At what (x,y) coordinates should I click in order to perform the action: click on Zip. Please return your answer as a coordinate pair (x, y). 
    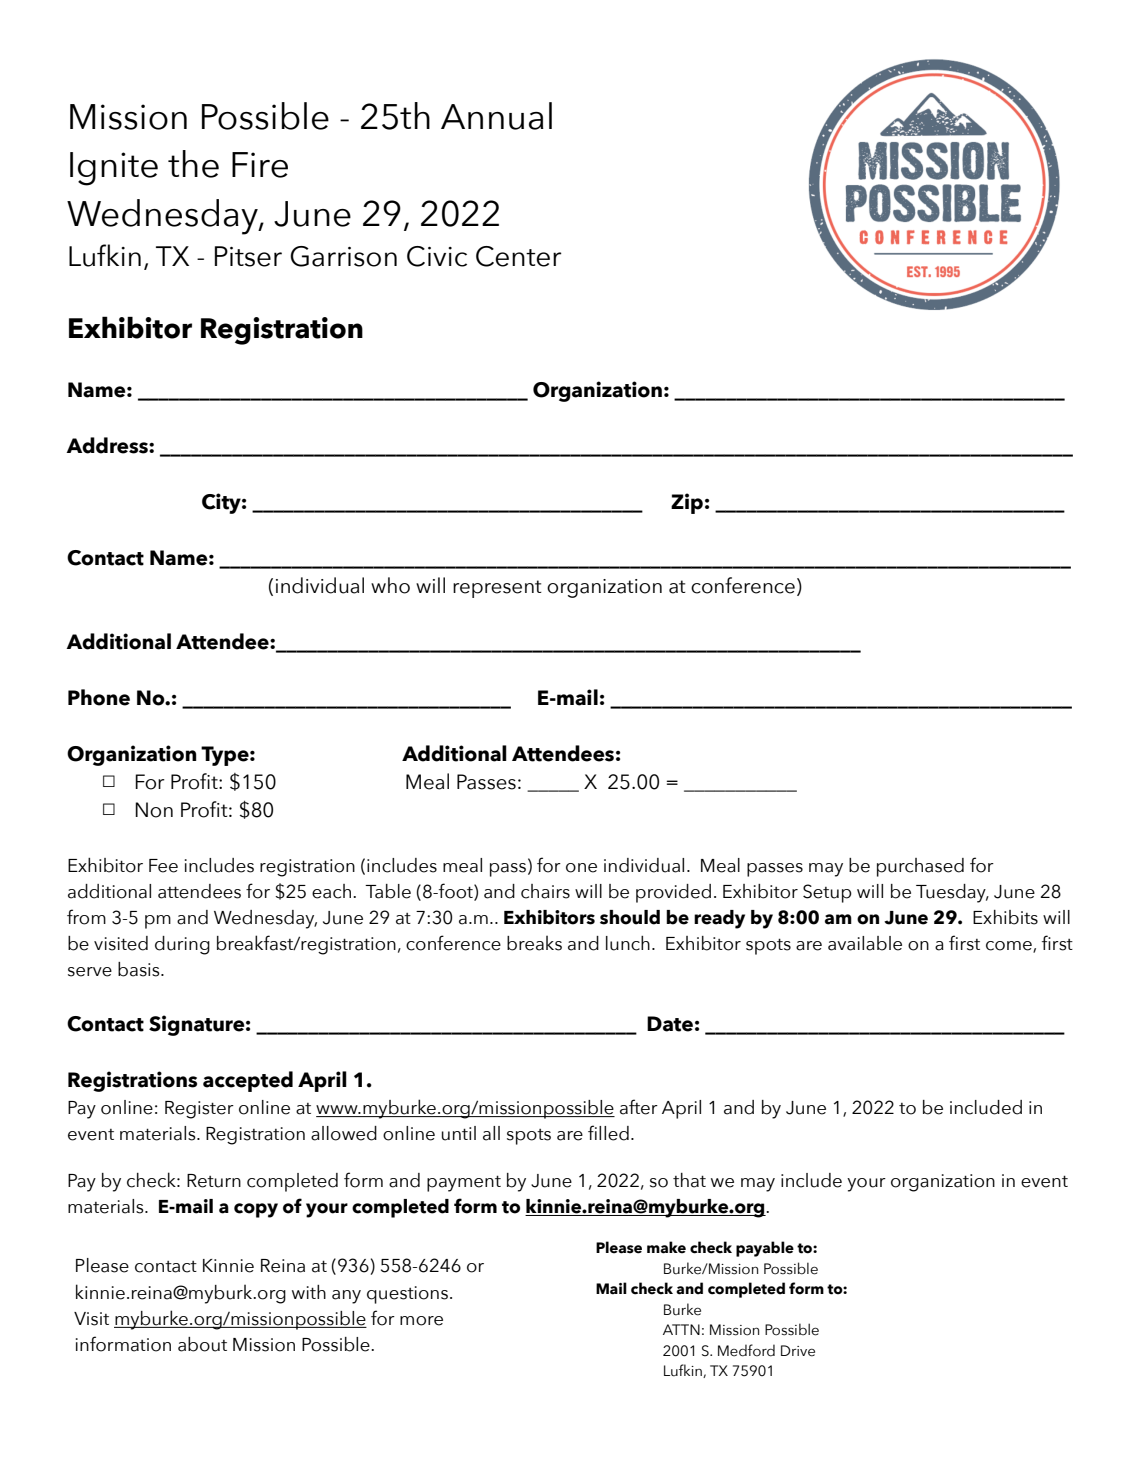
    Looking at the image, I should click on (687, 503).
